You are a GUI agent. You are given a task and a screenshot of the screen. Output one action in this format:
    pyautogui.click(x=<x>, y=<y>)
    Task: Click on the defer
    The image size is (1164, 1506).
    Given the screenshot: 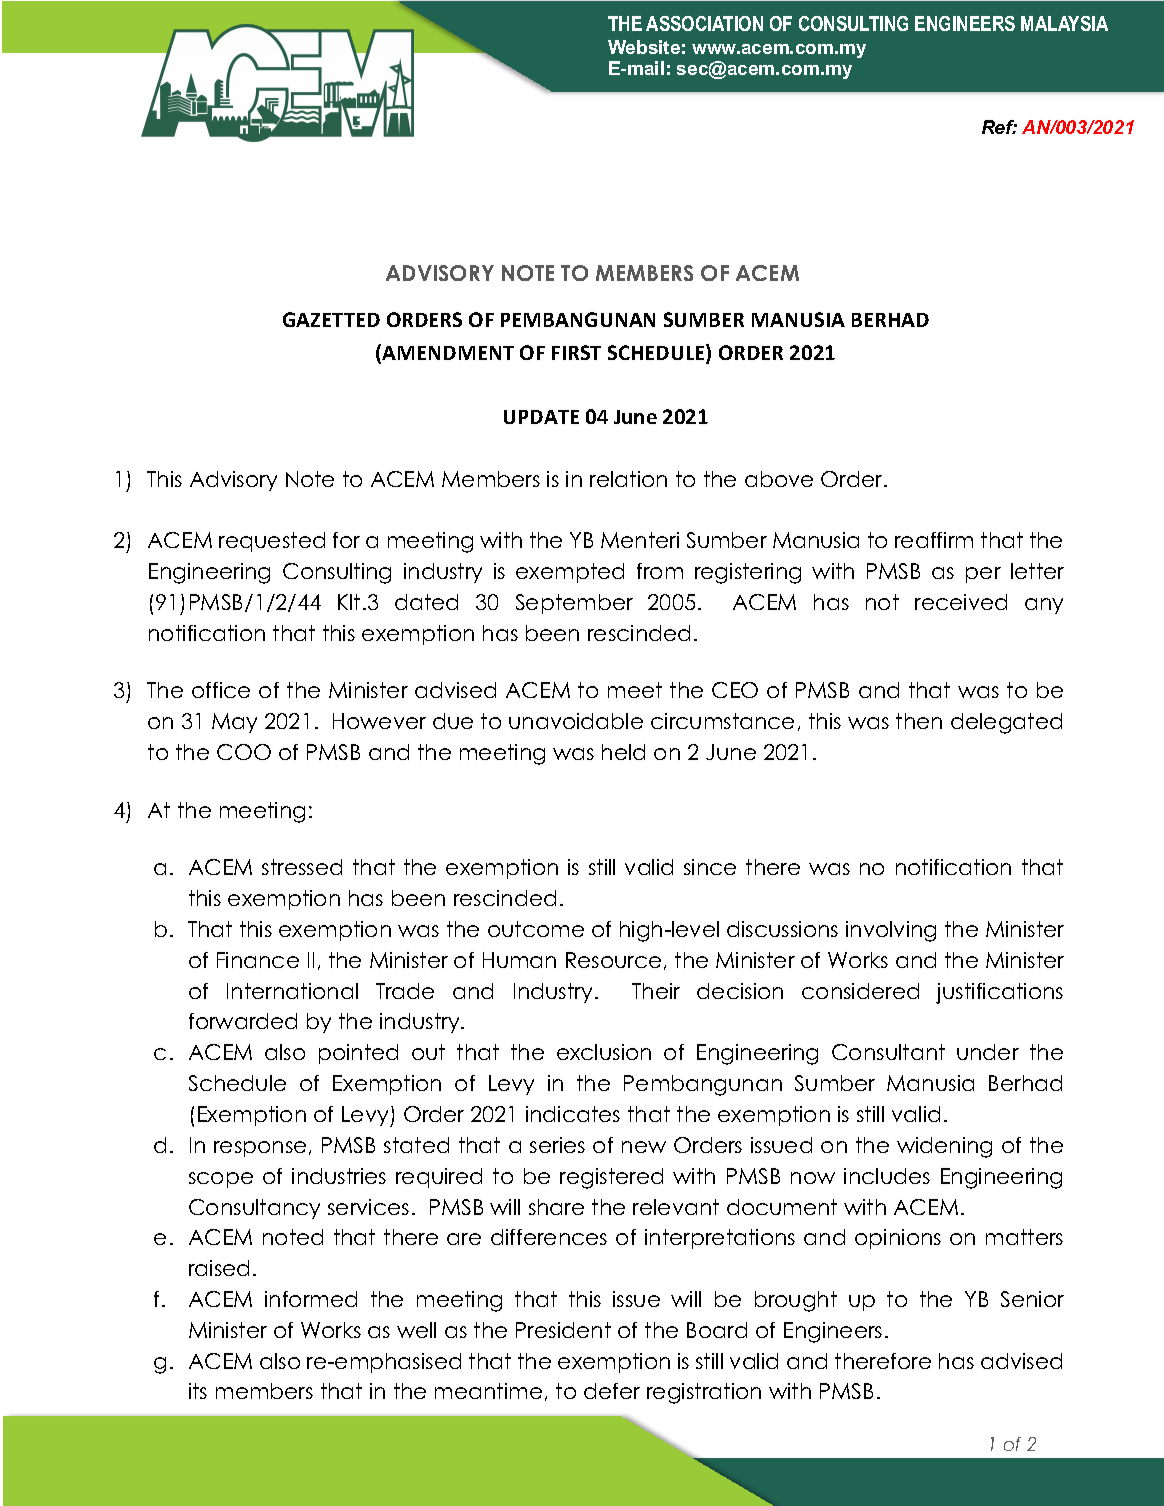 What is the action you would take?
    pyautogui.click(x=612, y=1391)
